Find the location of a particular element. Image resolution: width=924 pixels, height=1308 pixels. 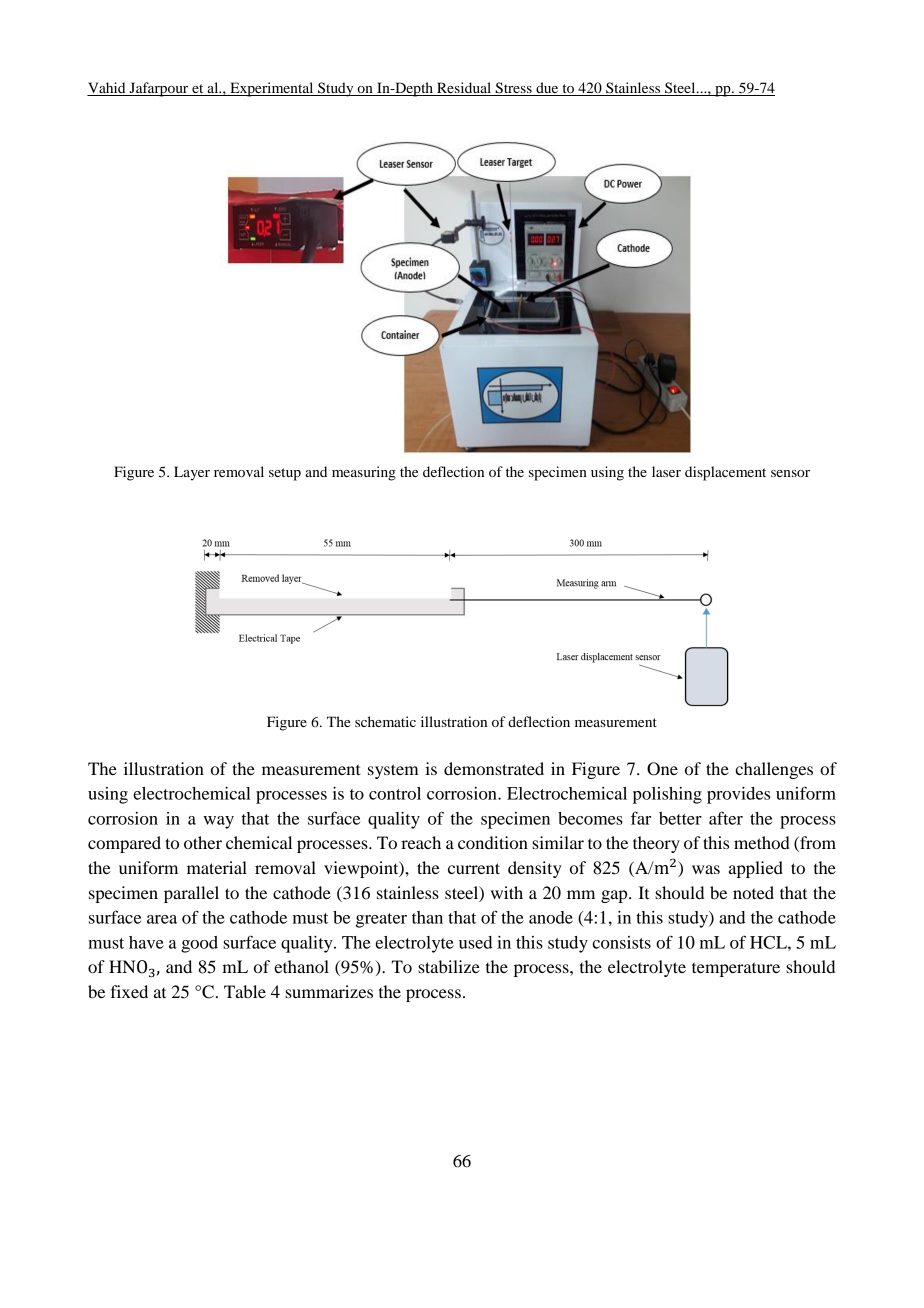

stabilize is located at coordinates (449, 966).
